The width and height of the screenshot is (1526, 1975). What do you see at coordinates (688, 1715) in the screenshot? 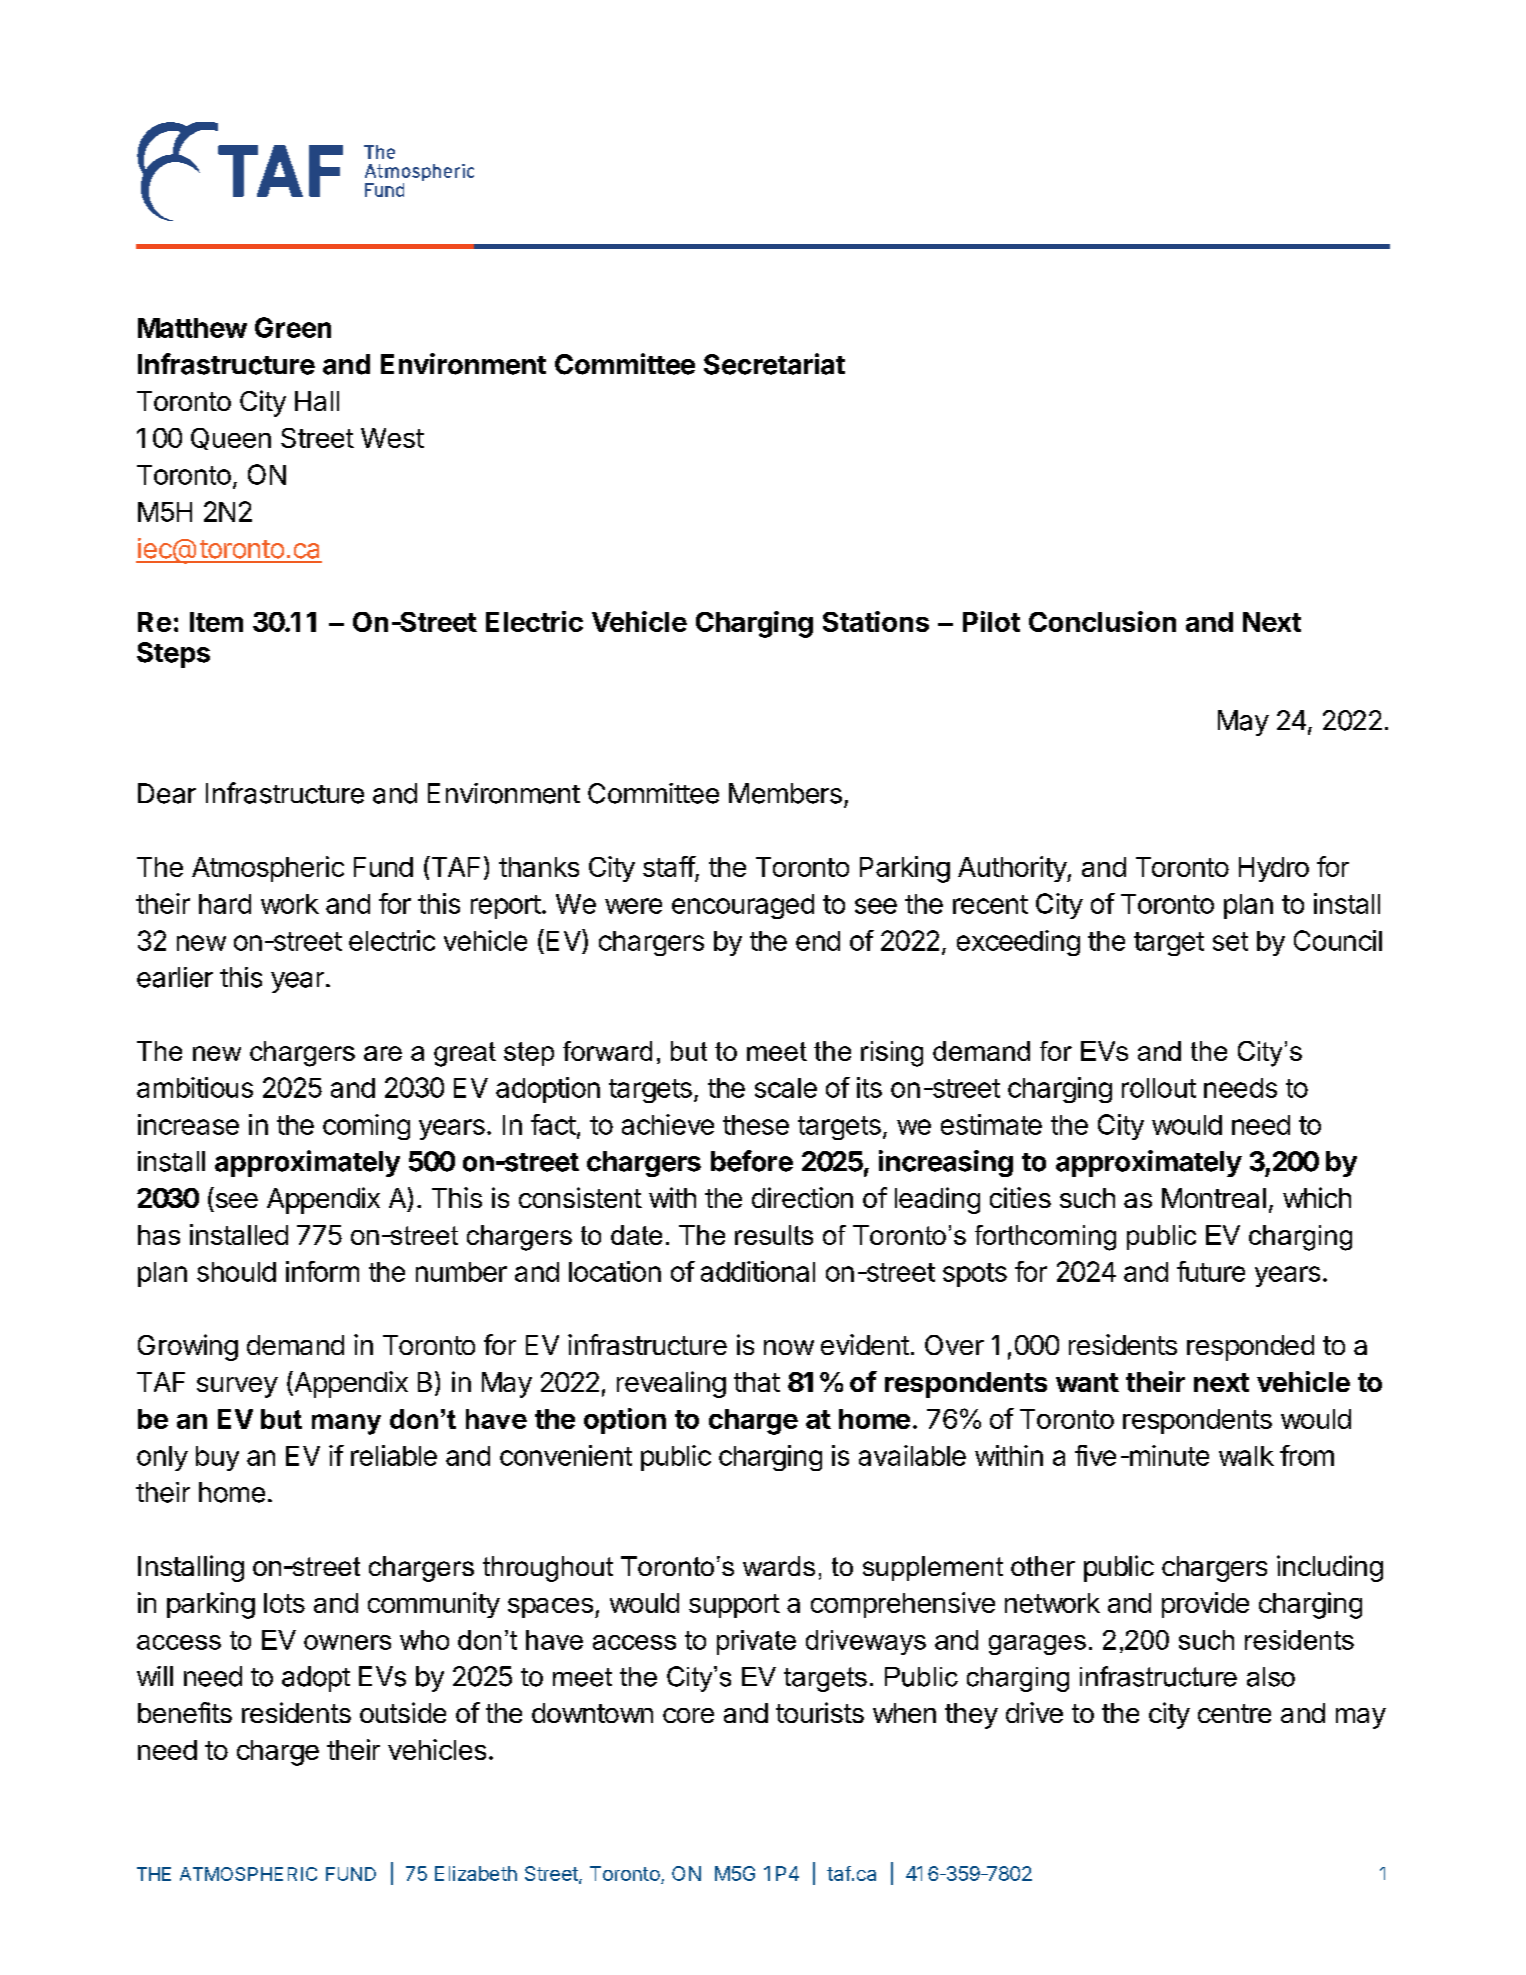
I see `core` at bounding box center [688, 1715].
